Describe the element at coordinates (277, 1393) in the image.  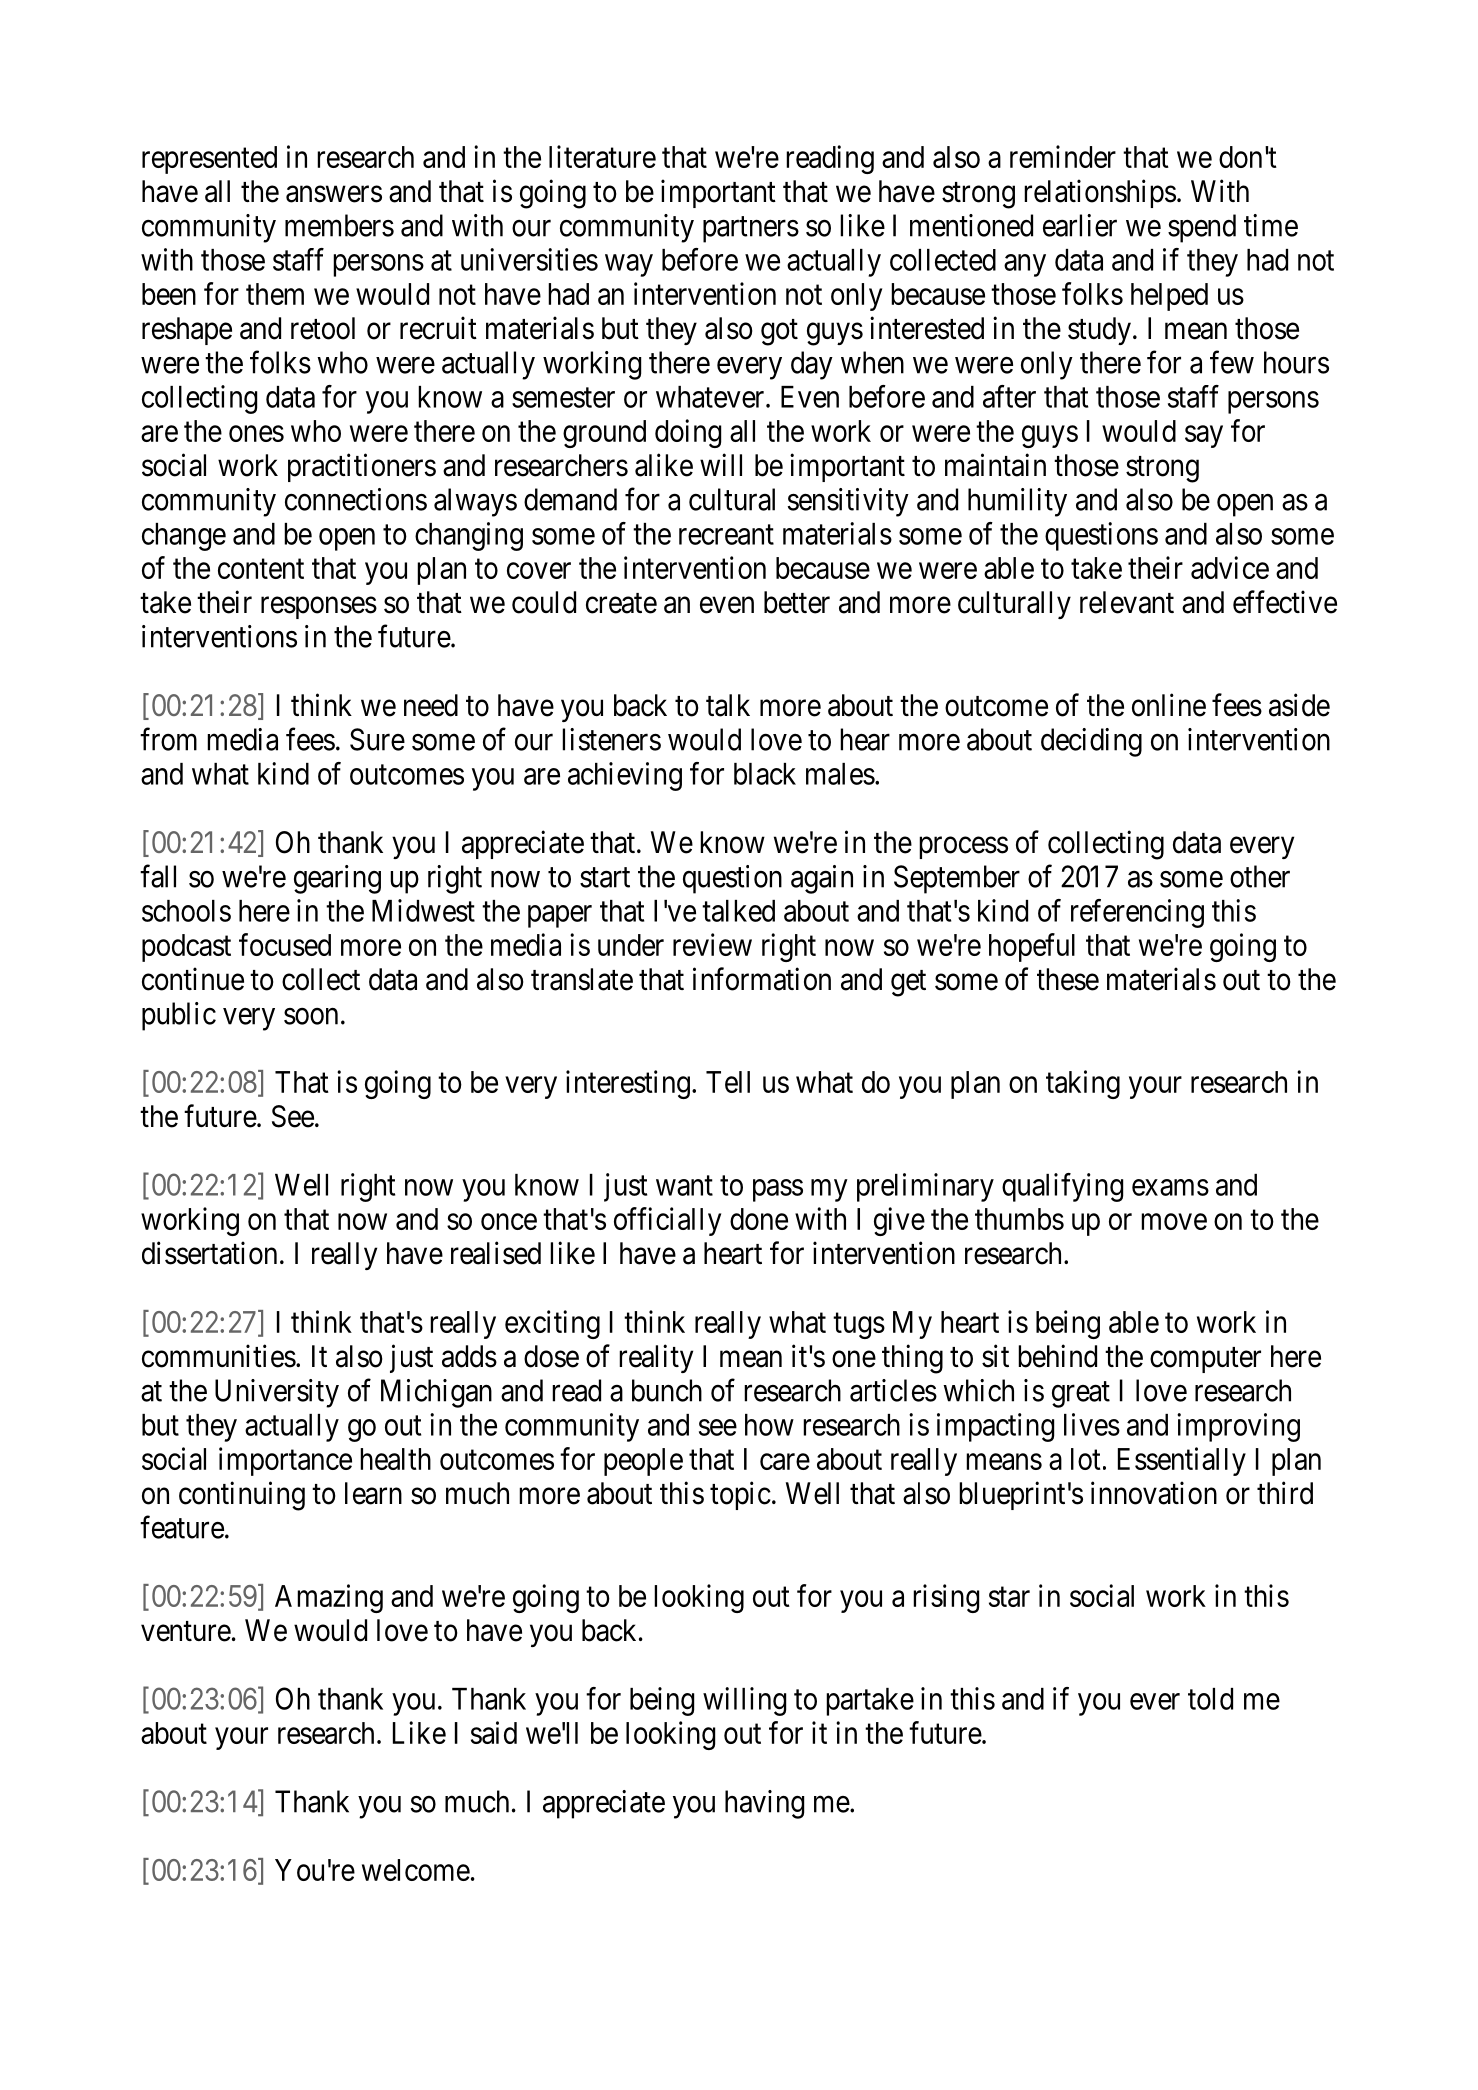
I see `University` at that location.
